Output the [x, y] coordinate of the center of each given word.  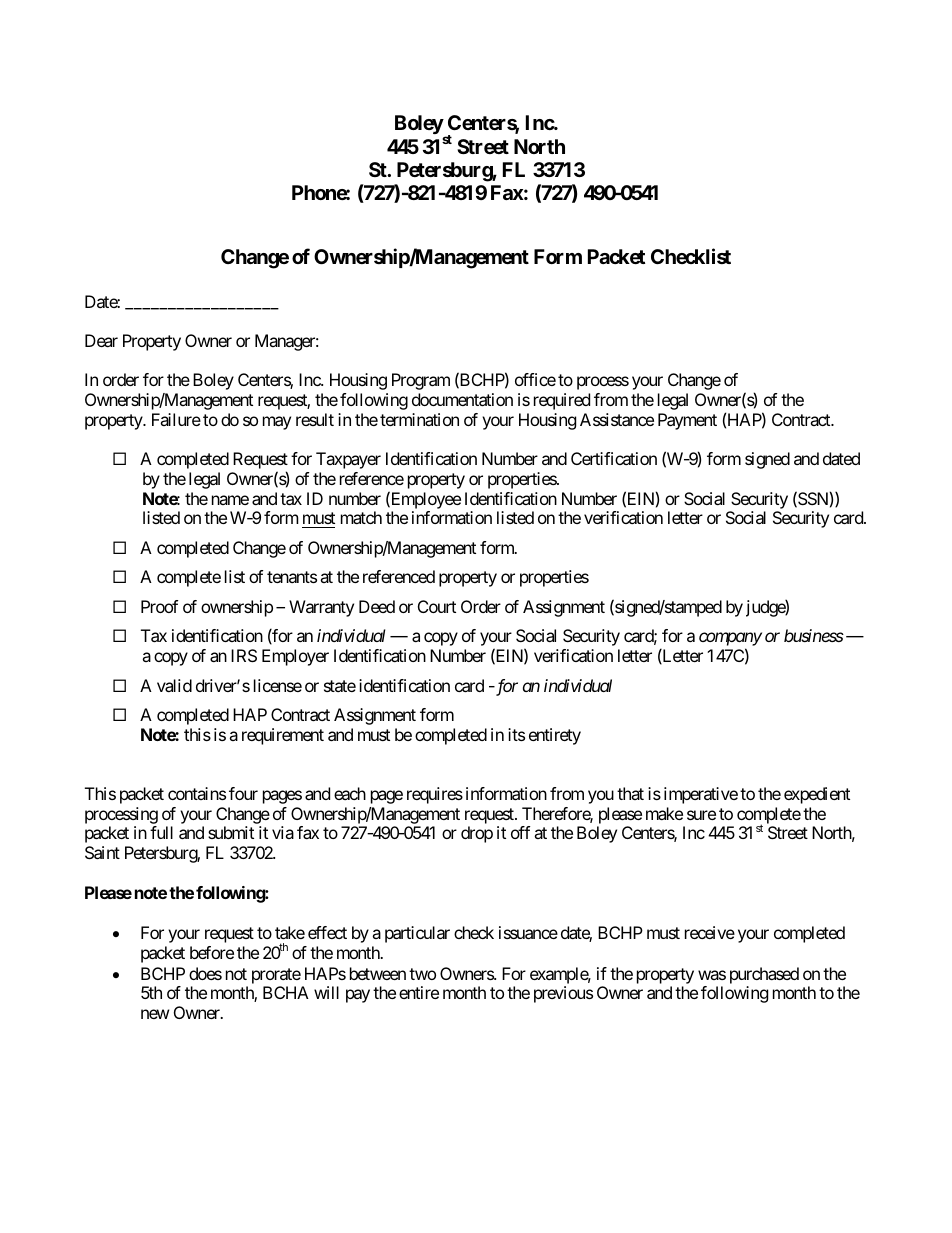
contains [197, 793]
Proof [159, 606]
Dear [101, 340]
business [814, 635]
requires [435, 795]
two [422, 974]
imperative [701, 795]
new [155, 1014]
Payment [687, 421]
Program [421, 381]
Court [437, 606]
